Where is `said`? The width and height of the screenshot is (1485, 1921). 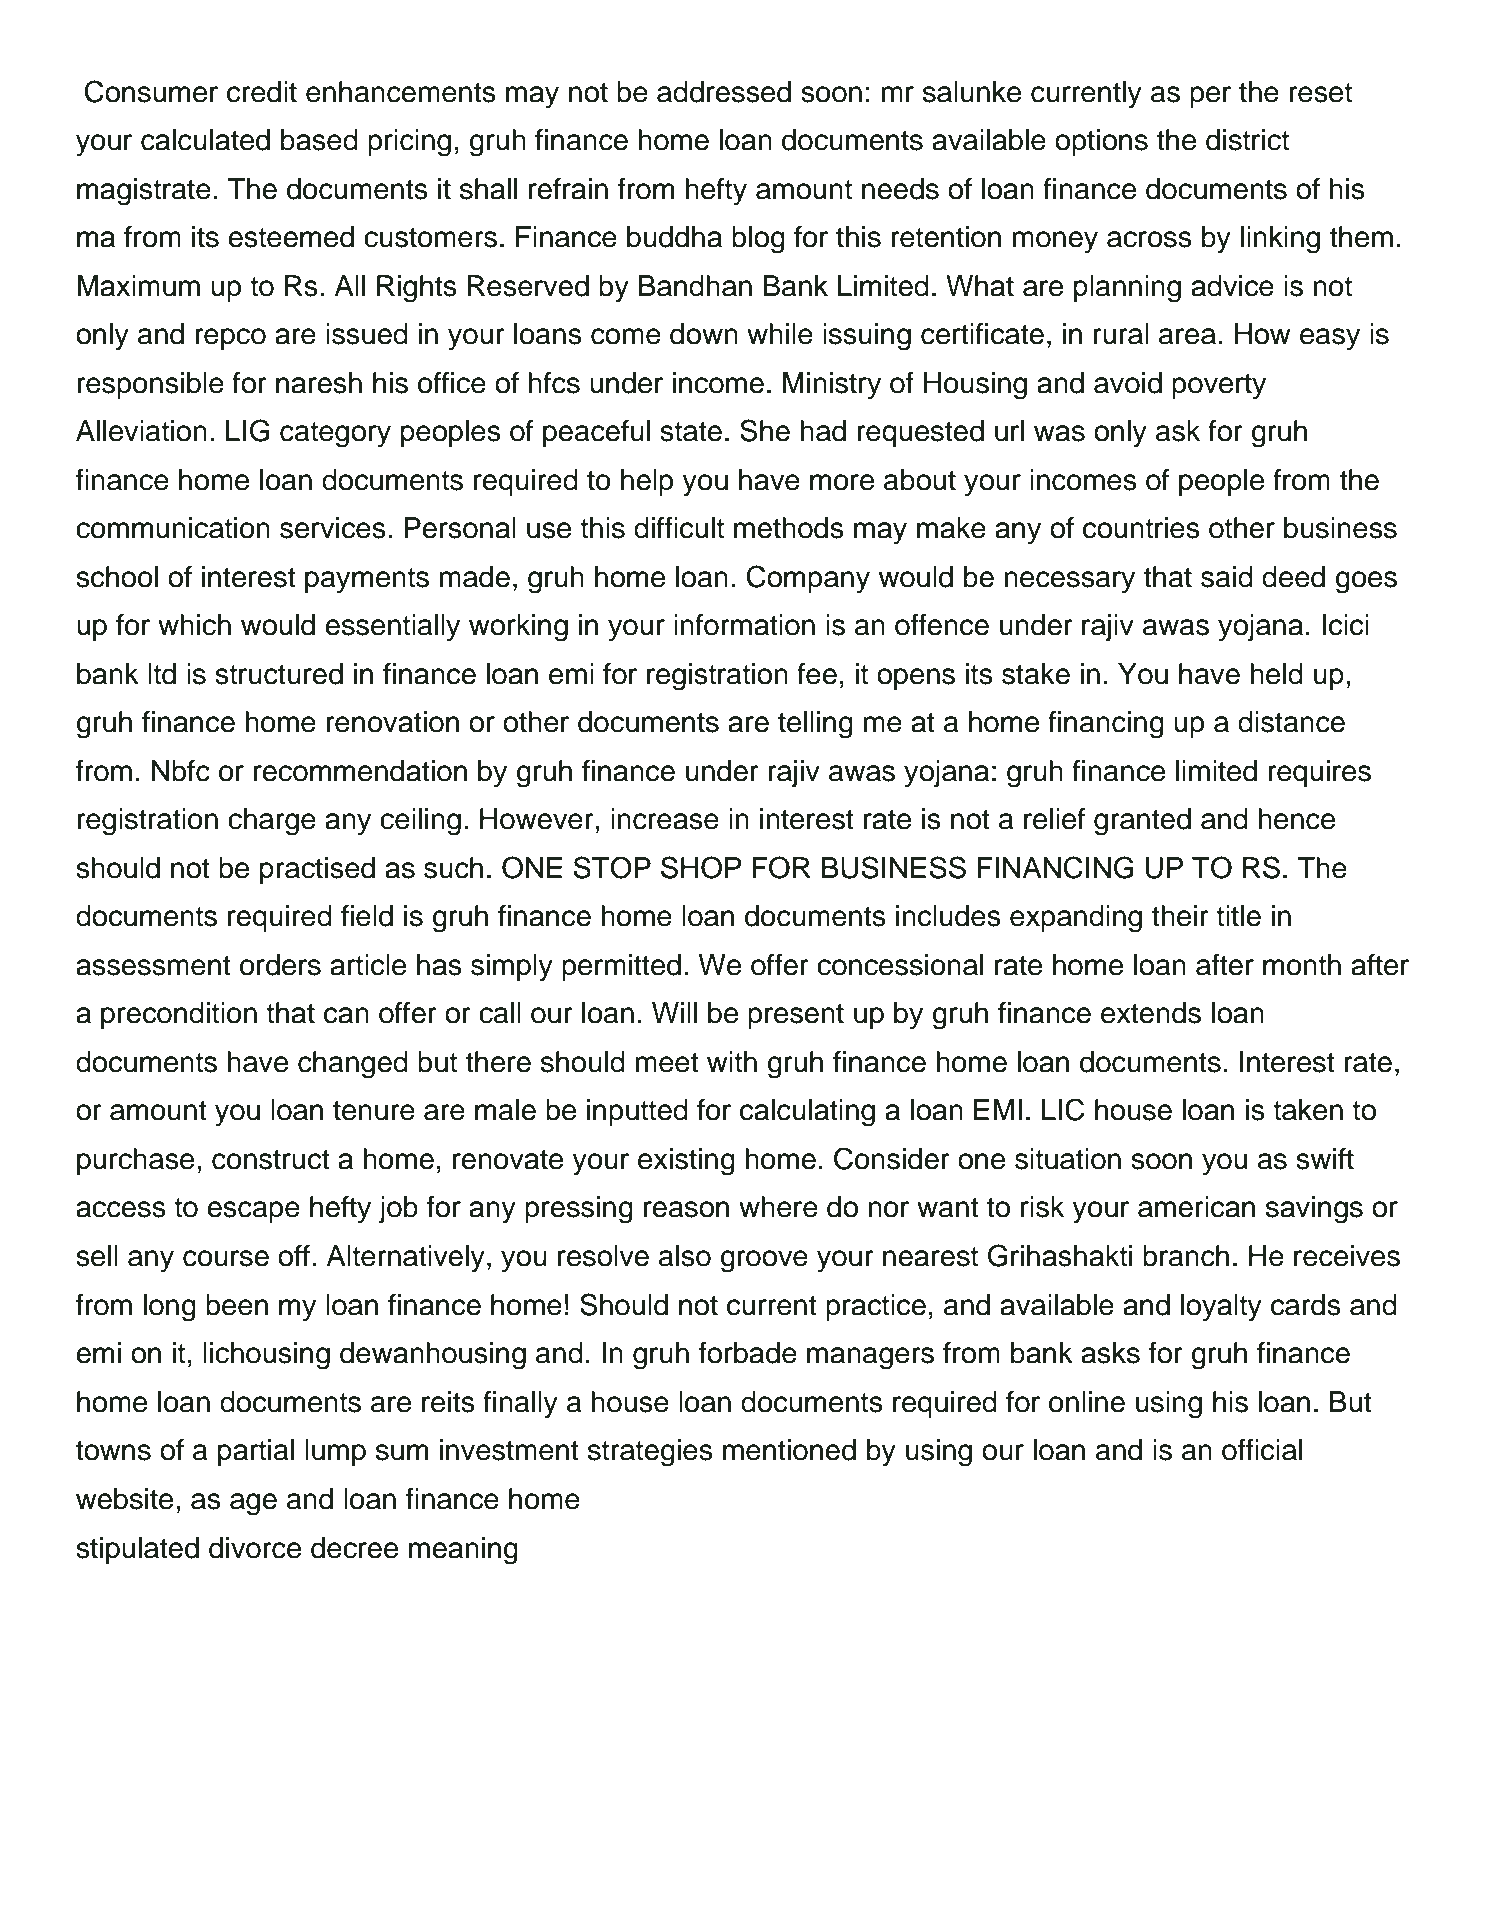
said is located at coordinates (1227, 577).
